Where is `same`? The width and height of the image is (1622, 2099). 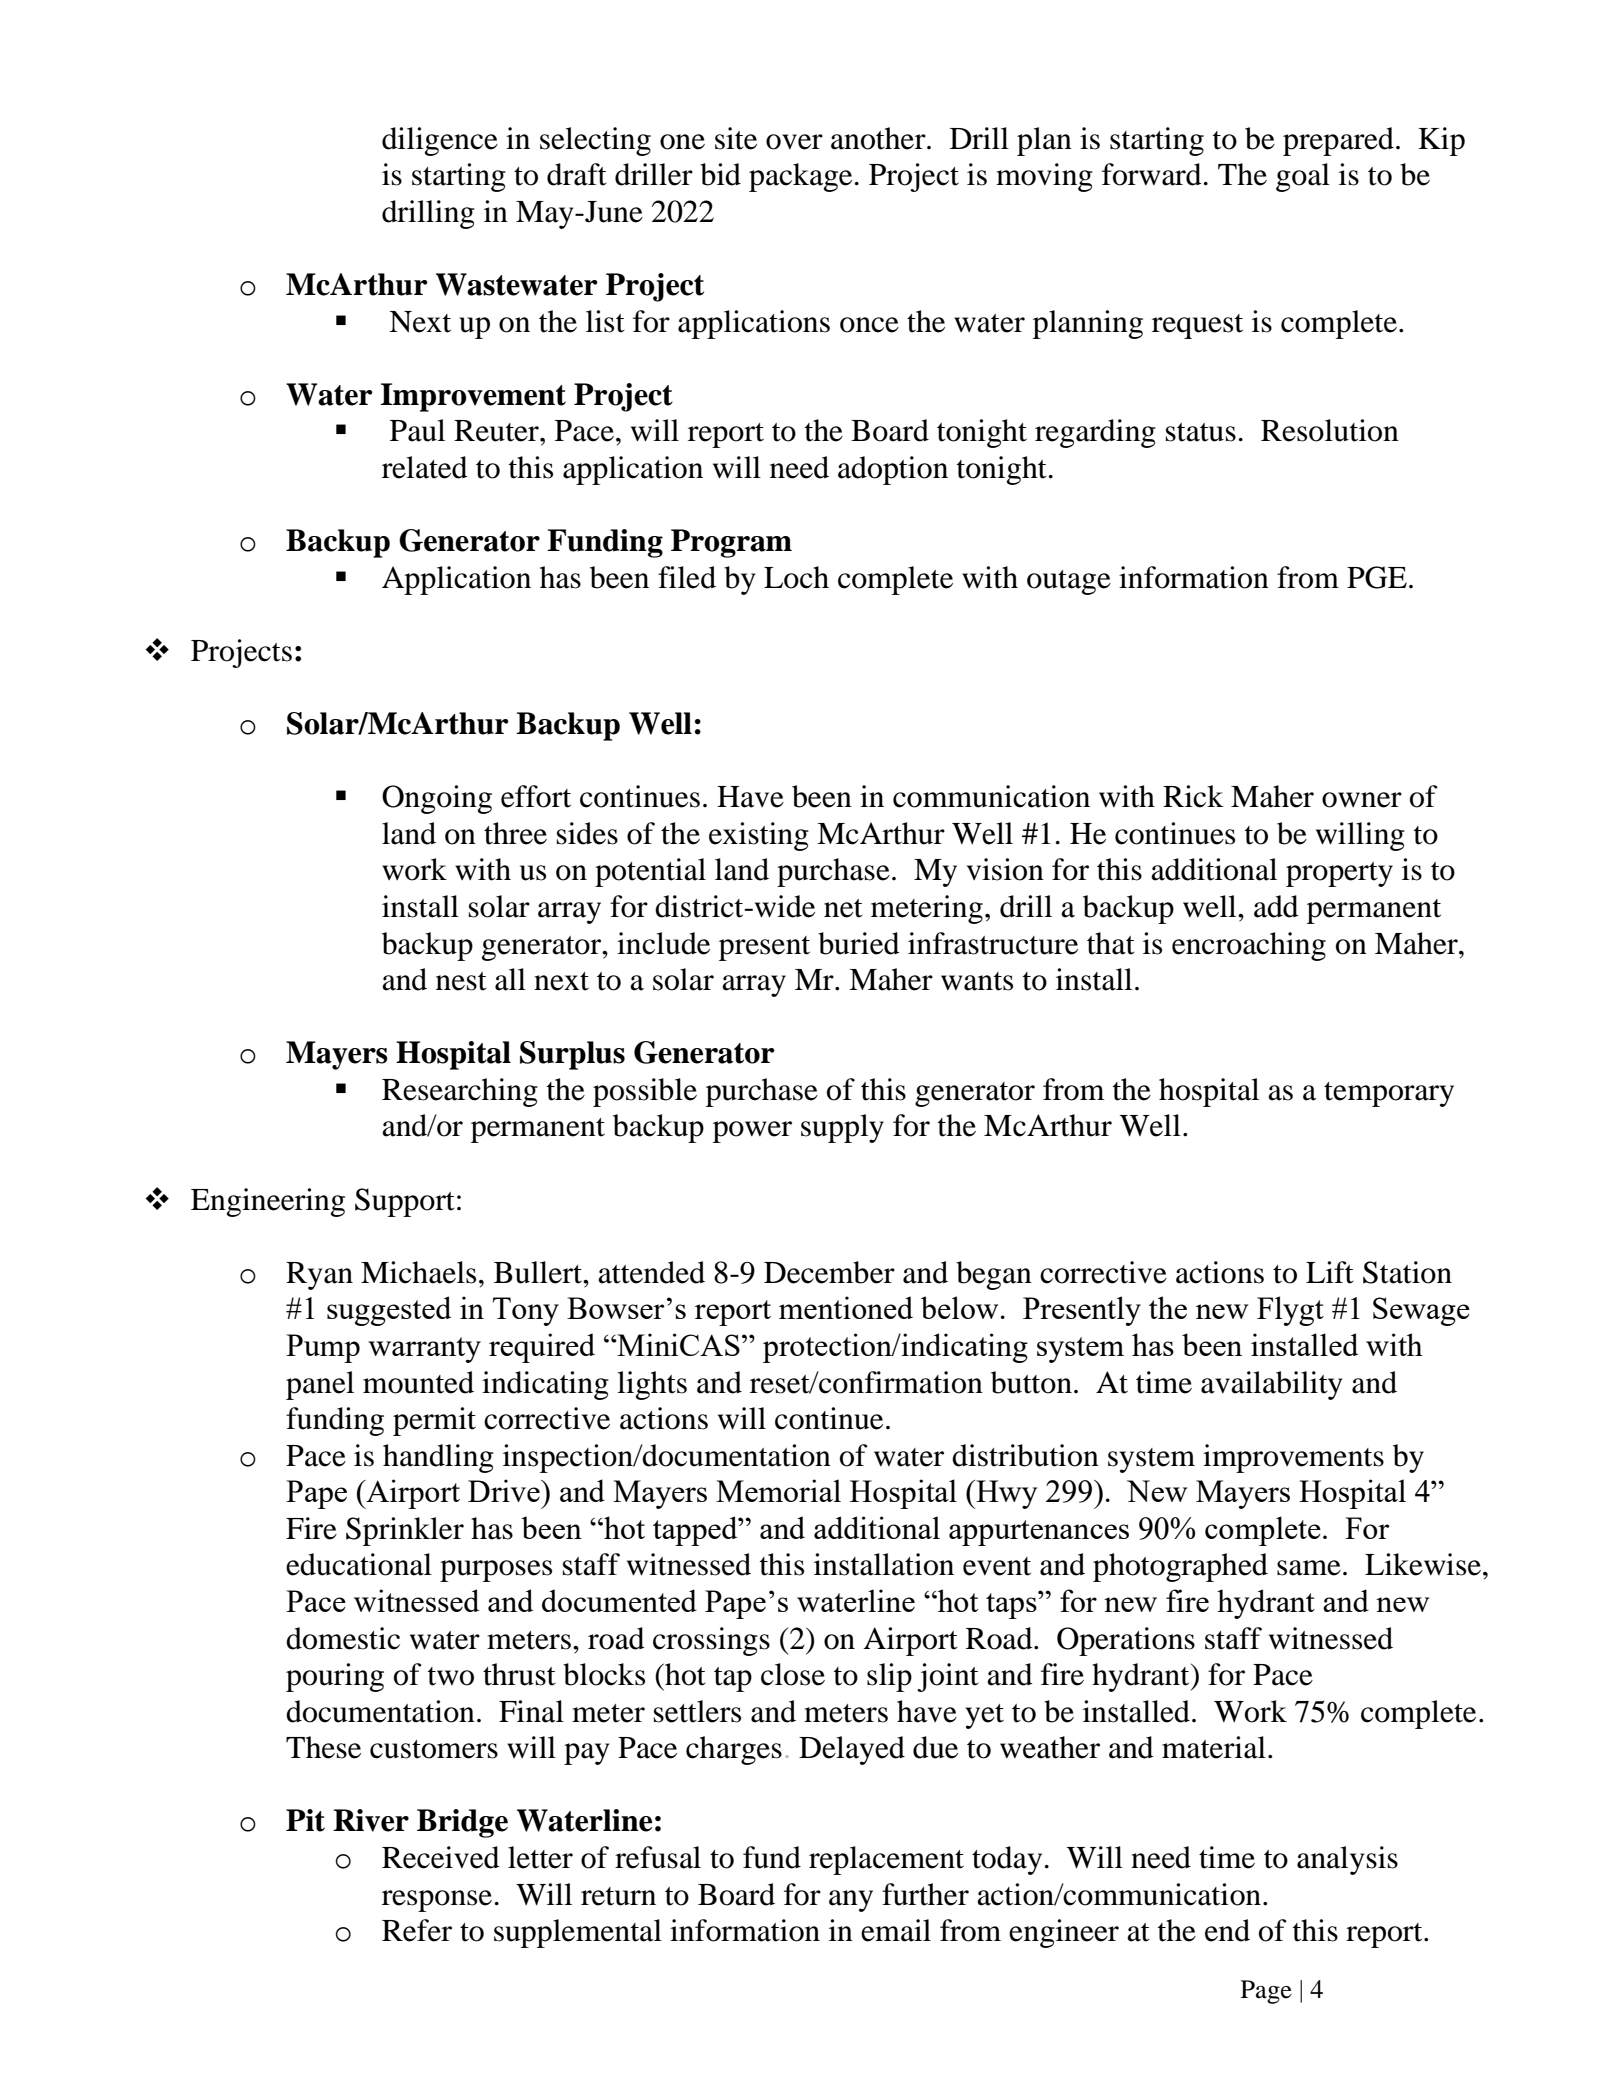 same is located at coordinates (1309, 1568).
